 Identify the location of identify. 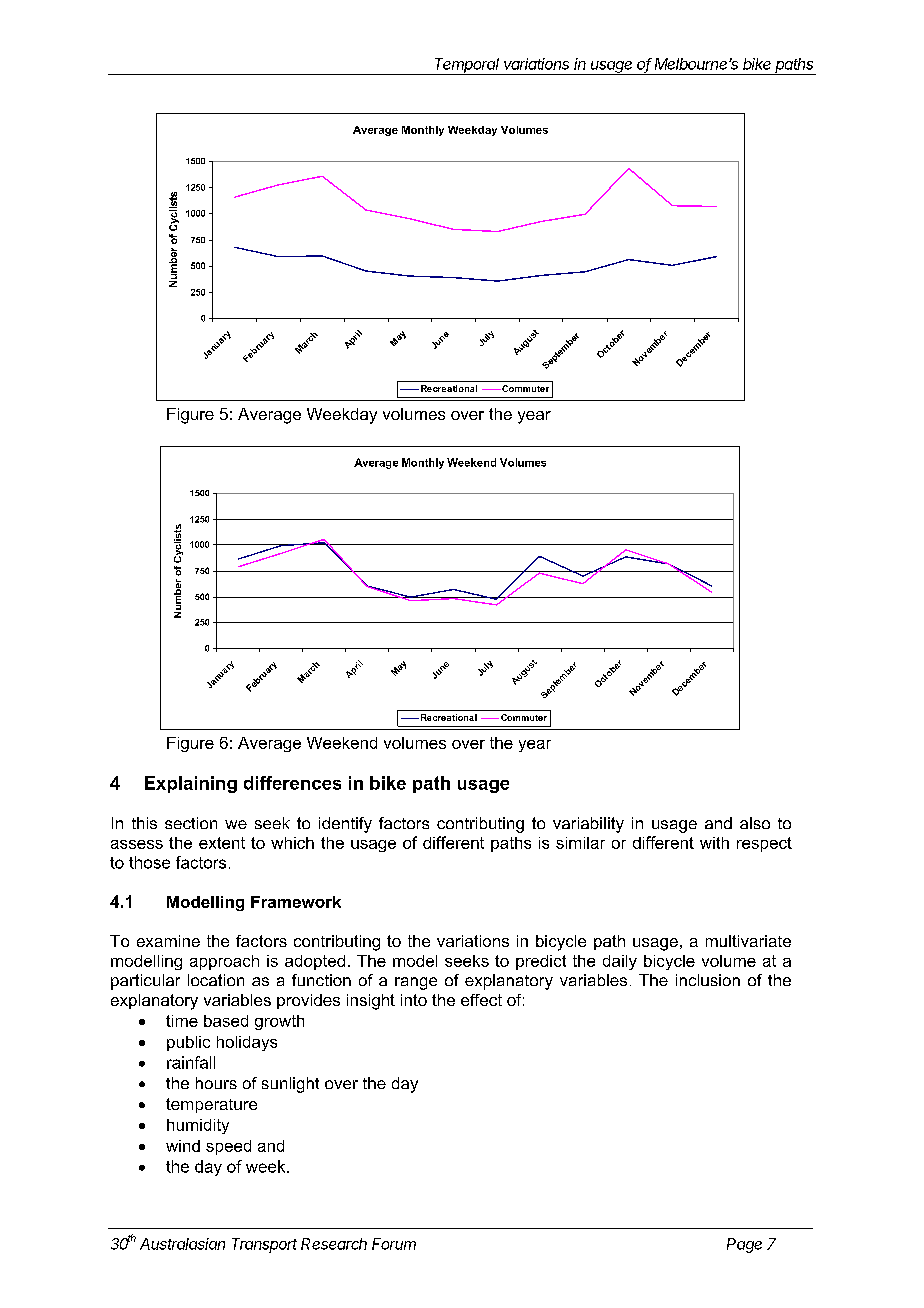
(345, 825).
